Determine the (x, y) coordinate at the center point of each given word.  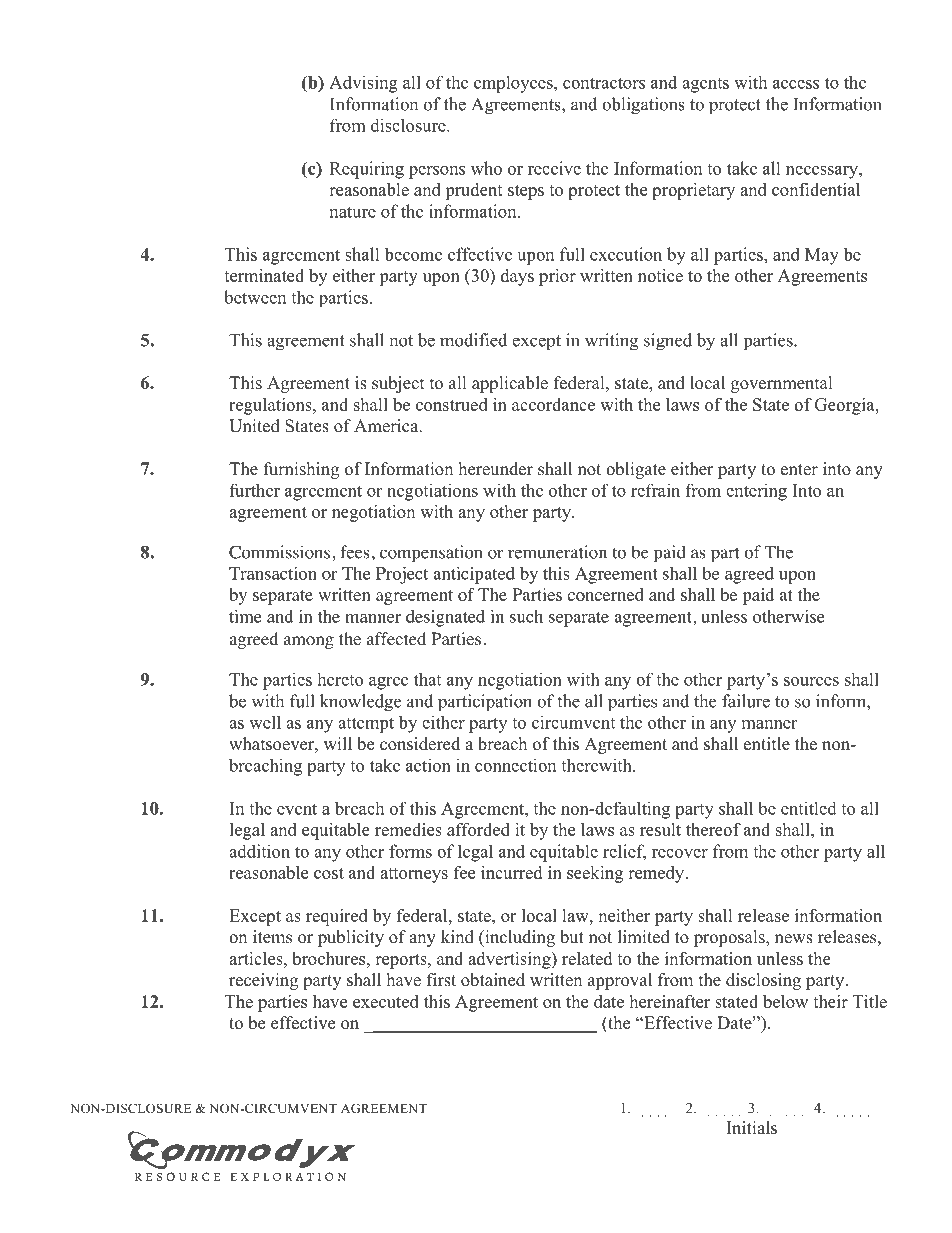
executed (386, 1001)
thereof (713, 829)
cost (329, 873)
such (526, 616)
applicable (510, 384)
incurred (511, 872)
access (796, 84)
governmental (782, 384)
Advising (363, 84)
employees (514, 84)
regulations (271, 406)
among (309, 642)
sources (811, 681)
